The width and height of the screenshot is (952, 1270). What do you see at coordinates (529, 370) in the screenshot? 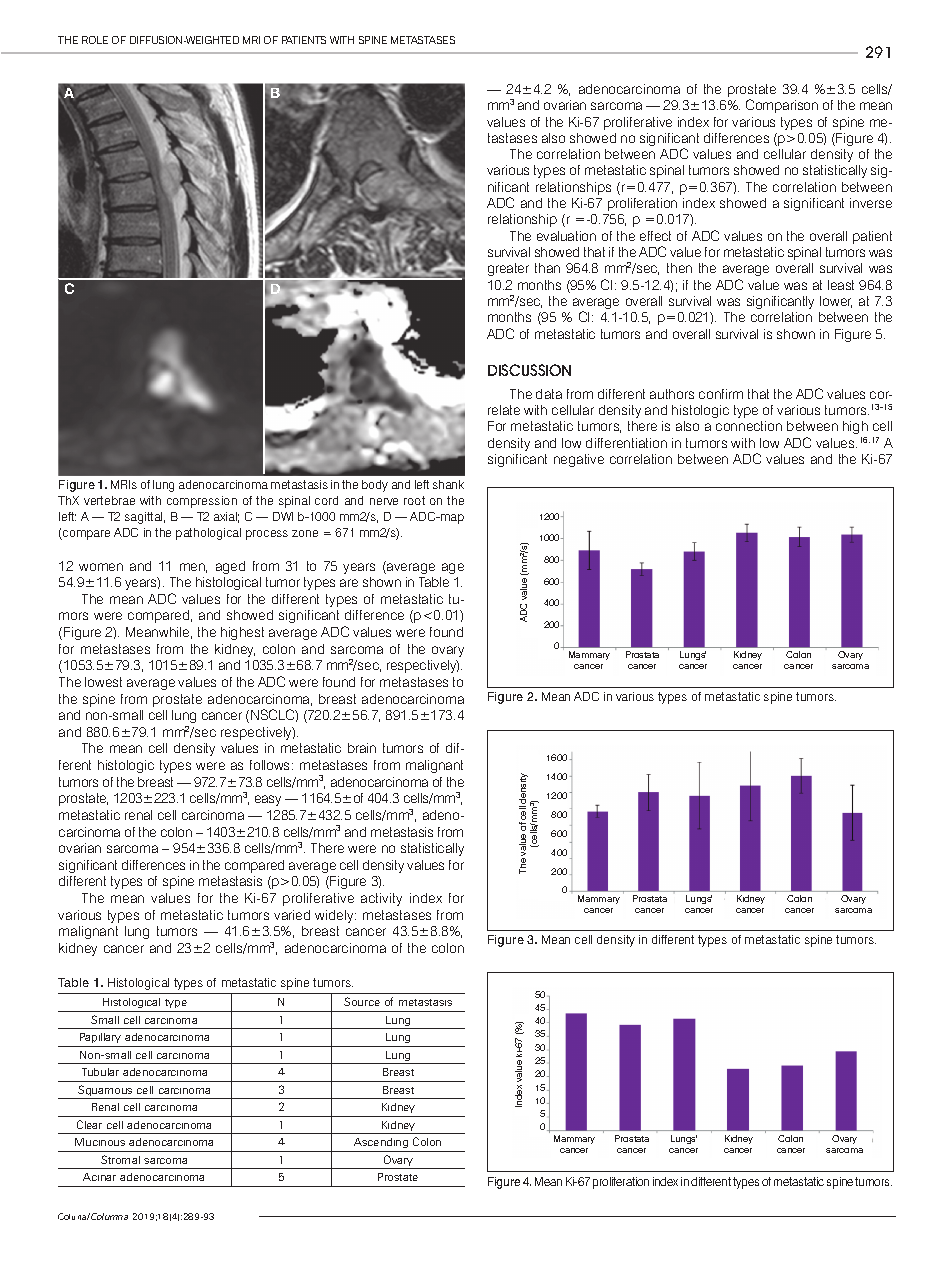
I see `DISCUSSION` at bounding box center [529, 370].
